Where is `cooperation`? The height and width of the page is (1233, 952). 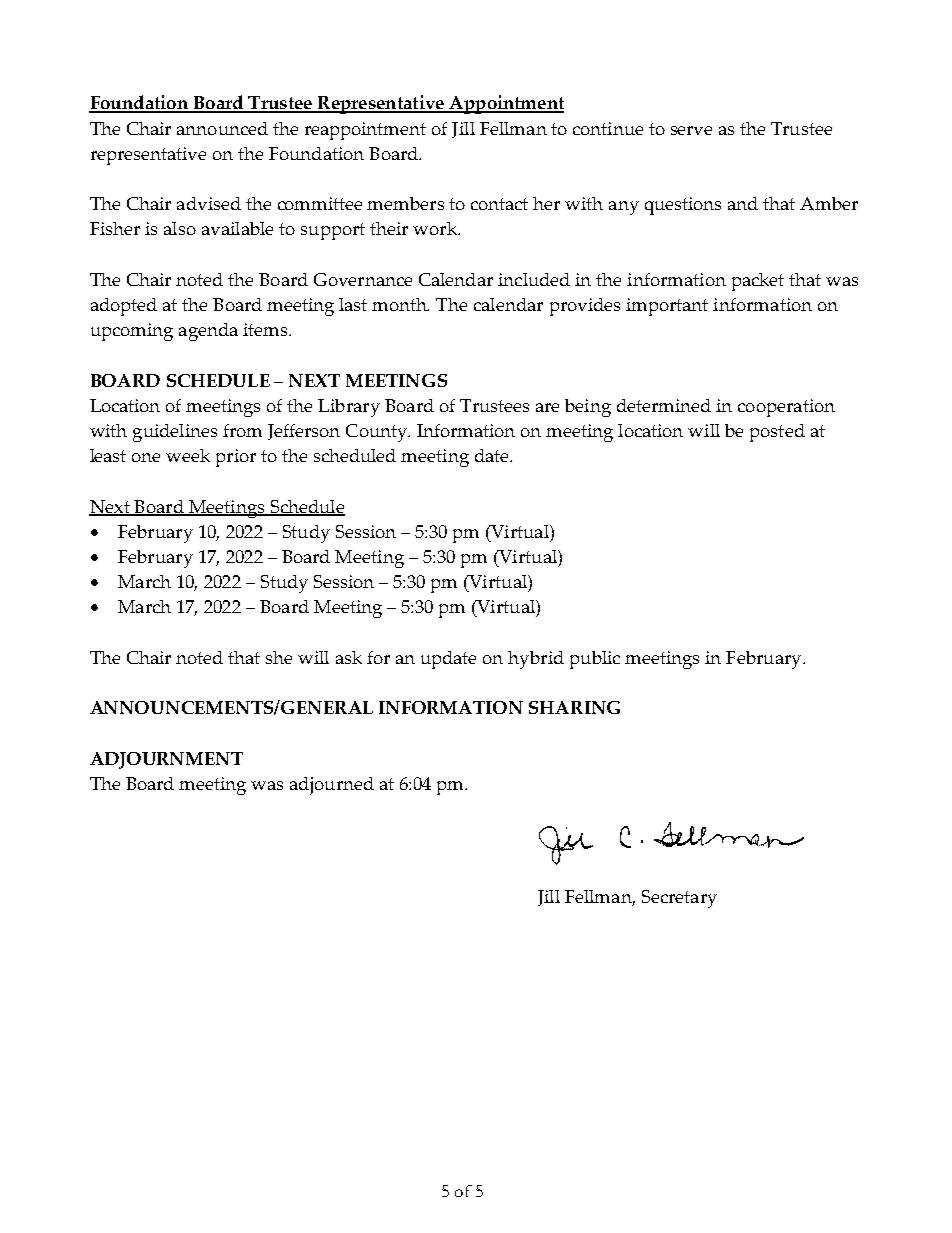 cooperation is located at coordinates (786, 408).
